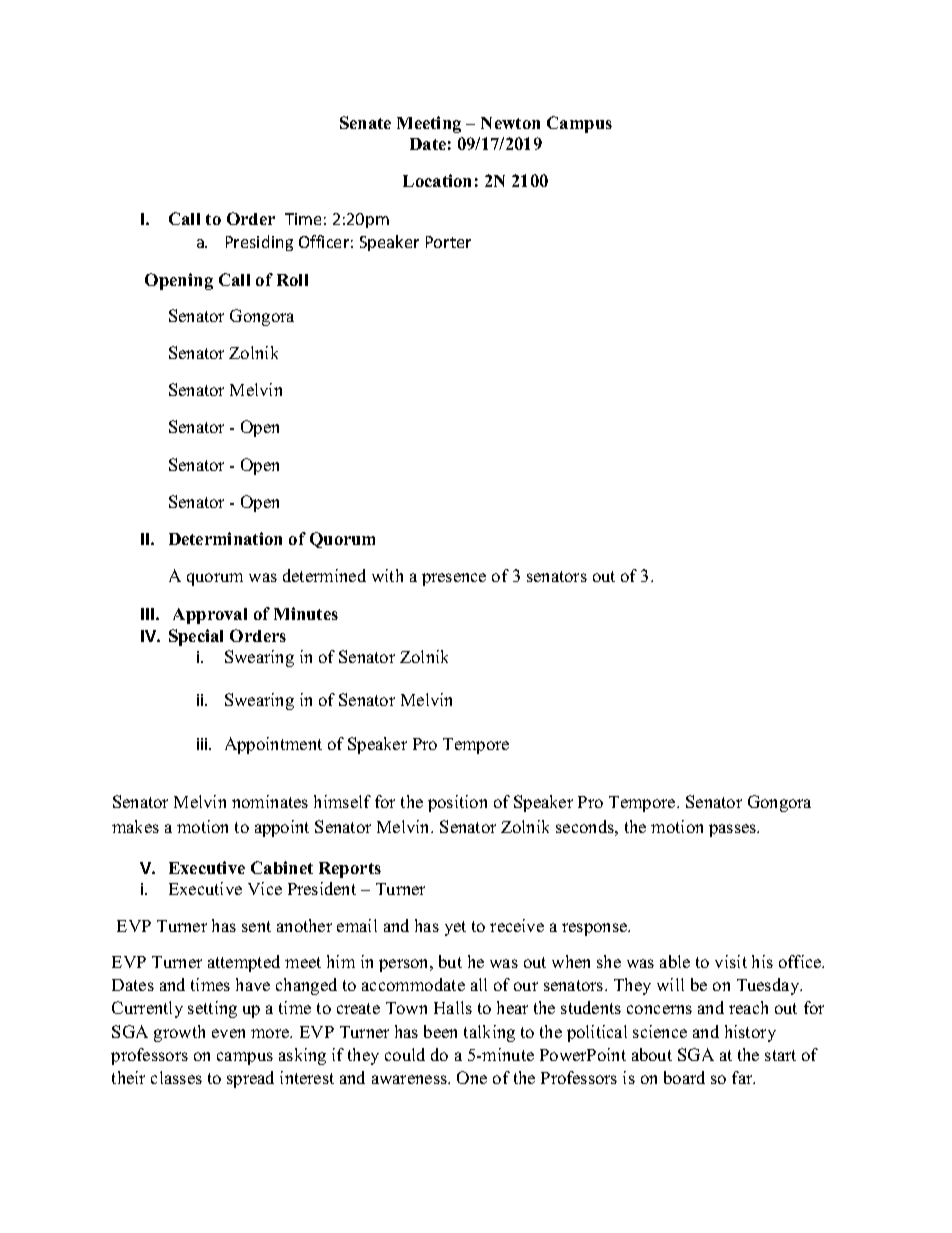 This image has height=1233, width=952. What do you see at coordinates (259, 243) in the image?
I see `Presiding` at bounding box center [259, 243].
